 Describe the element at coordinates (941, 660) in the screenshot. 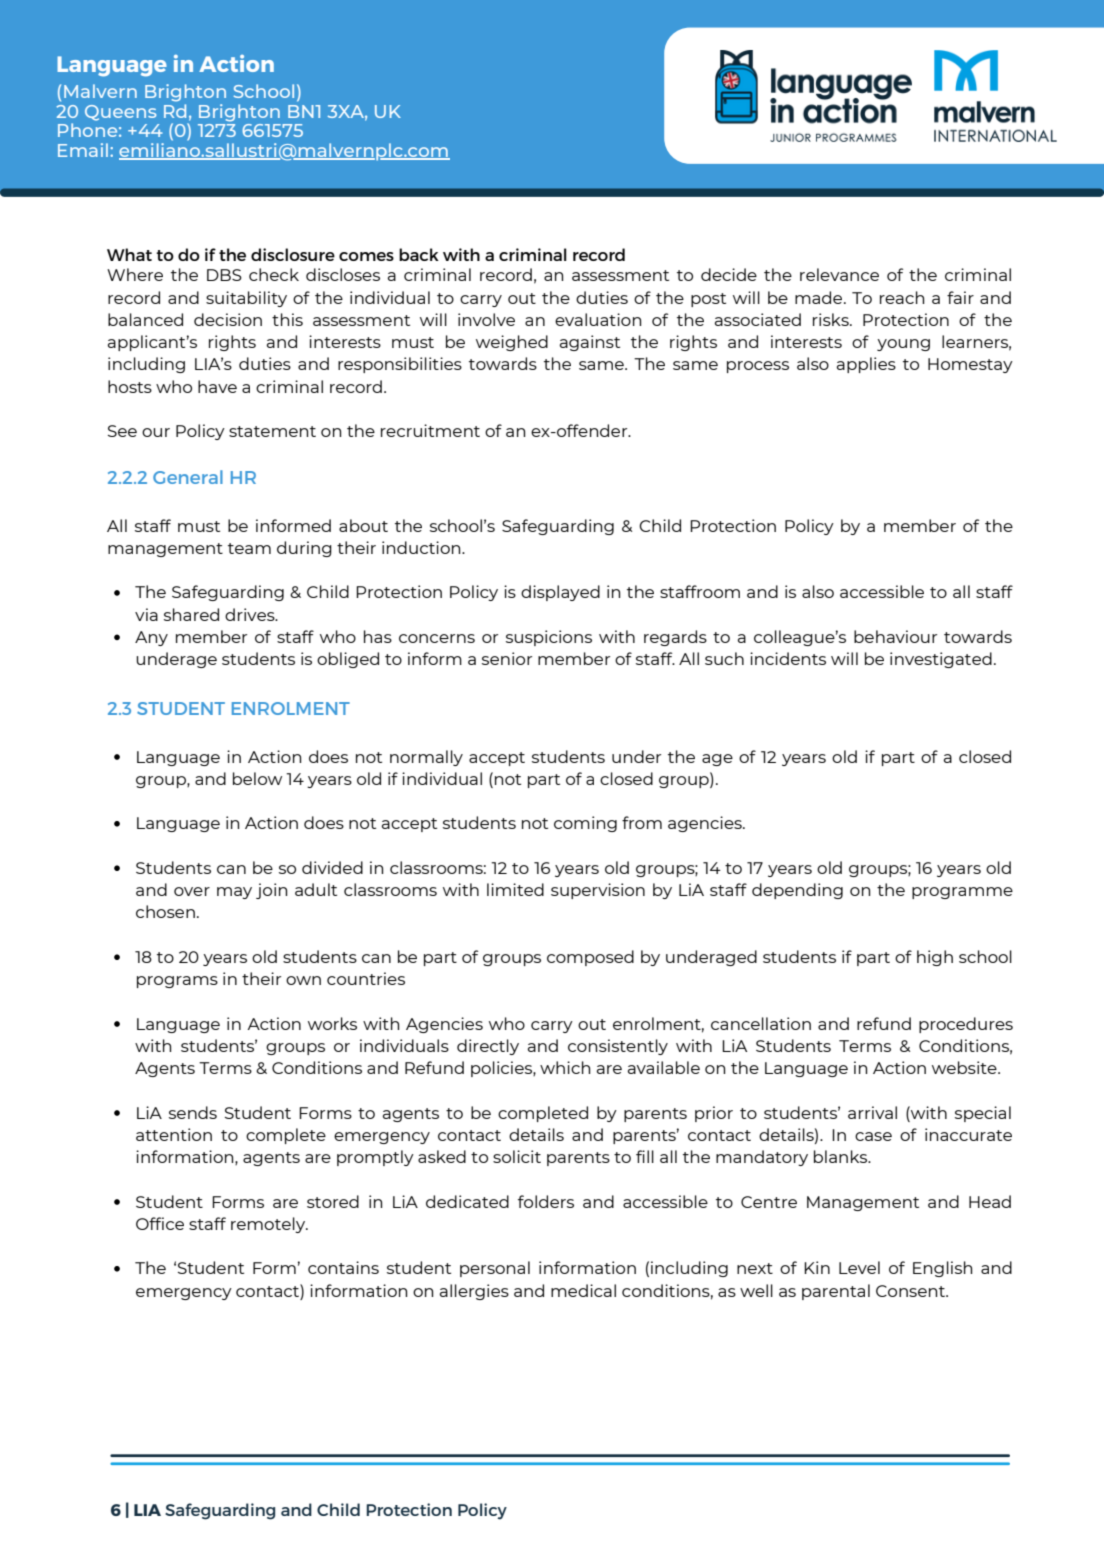

I see `investigated` at that location.
